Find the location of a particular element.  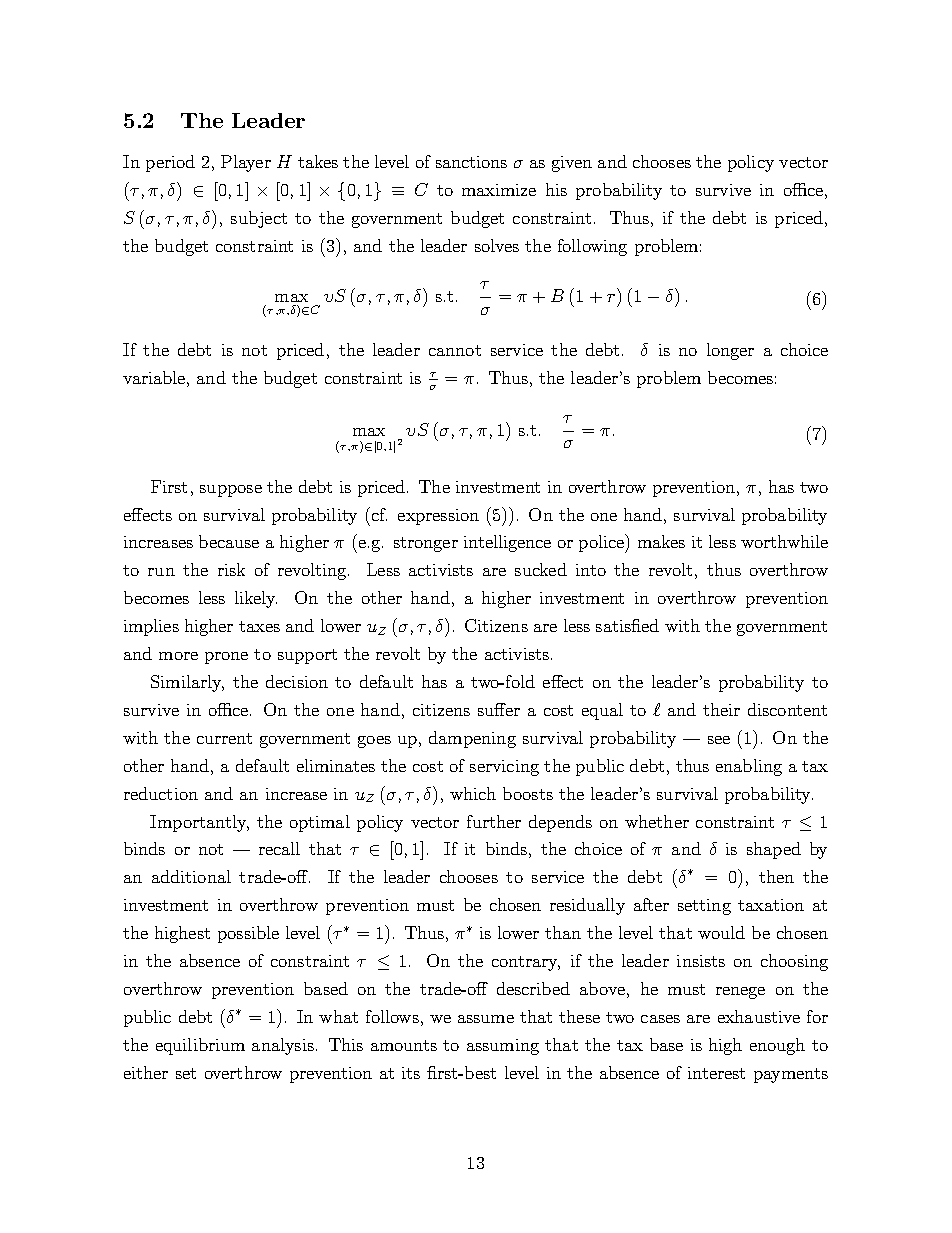

cannot is located at coordinates (455, 350).
